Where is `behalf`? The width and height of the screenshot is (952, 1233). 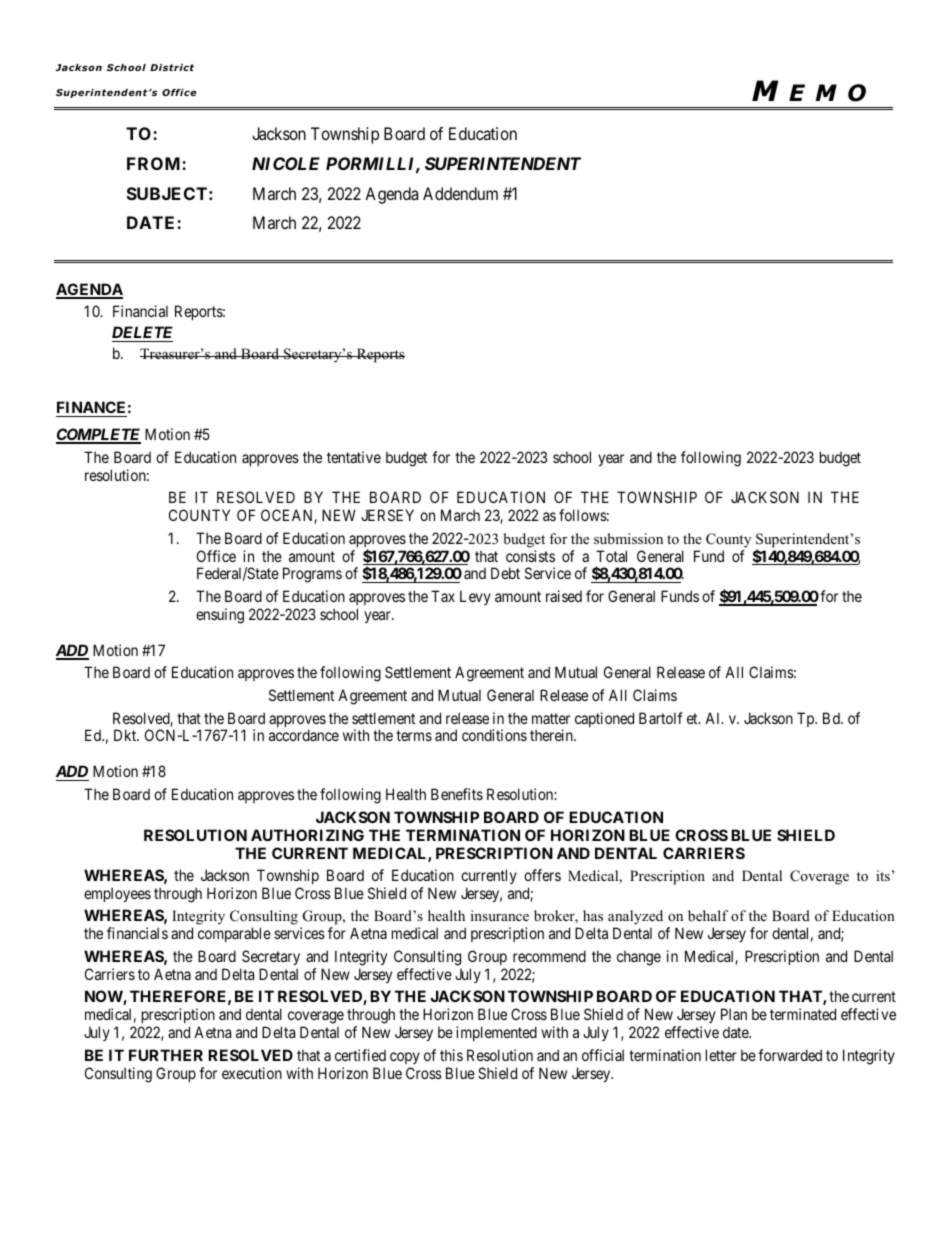
behalf is located at coordinates (708, 915).
